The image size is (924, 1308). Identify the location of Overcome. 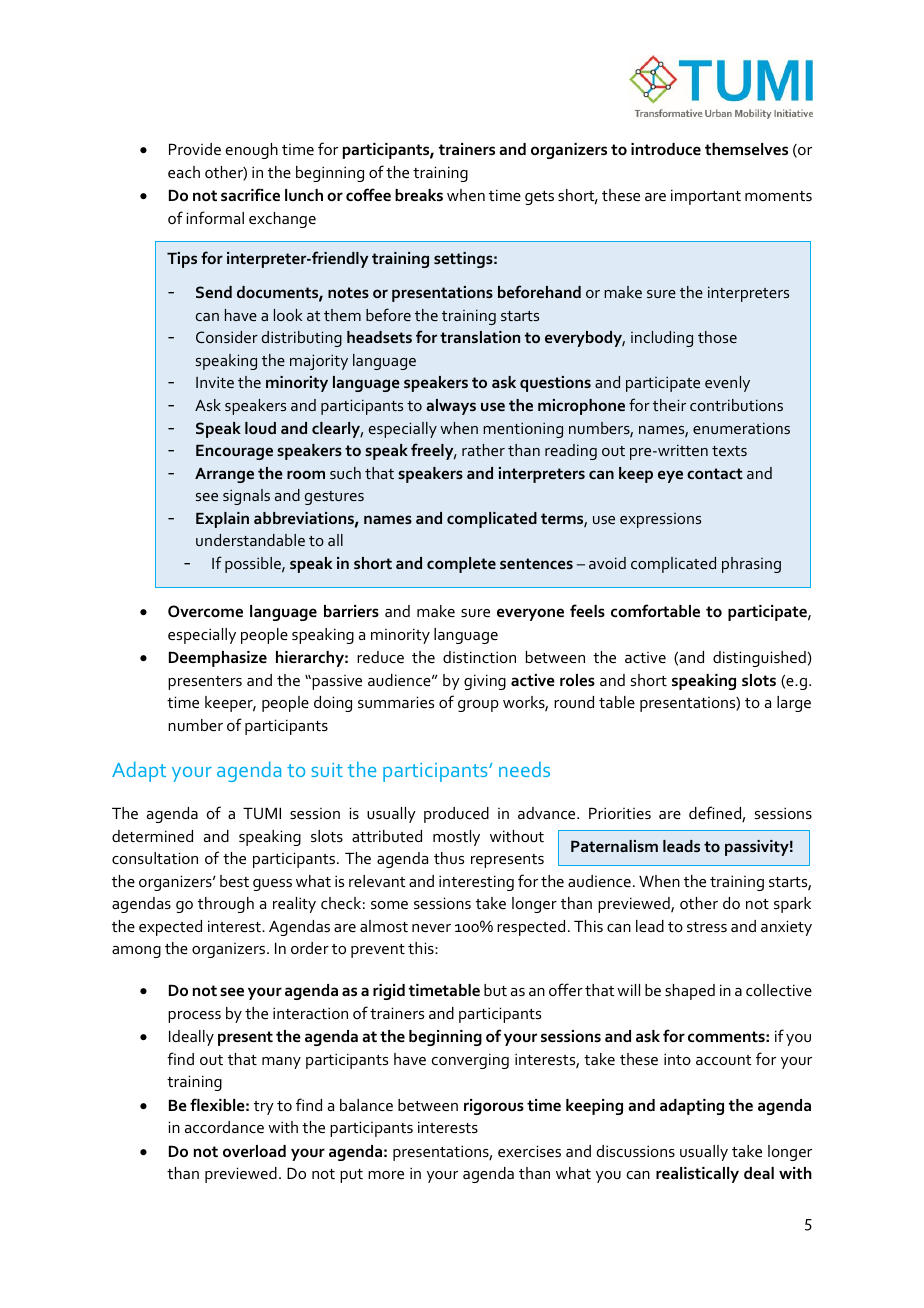
(205, 611).
